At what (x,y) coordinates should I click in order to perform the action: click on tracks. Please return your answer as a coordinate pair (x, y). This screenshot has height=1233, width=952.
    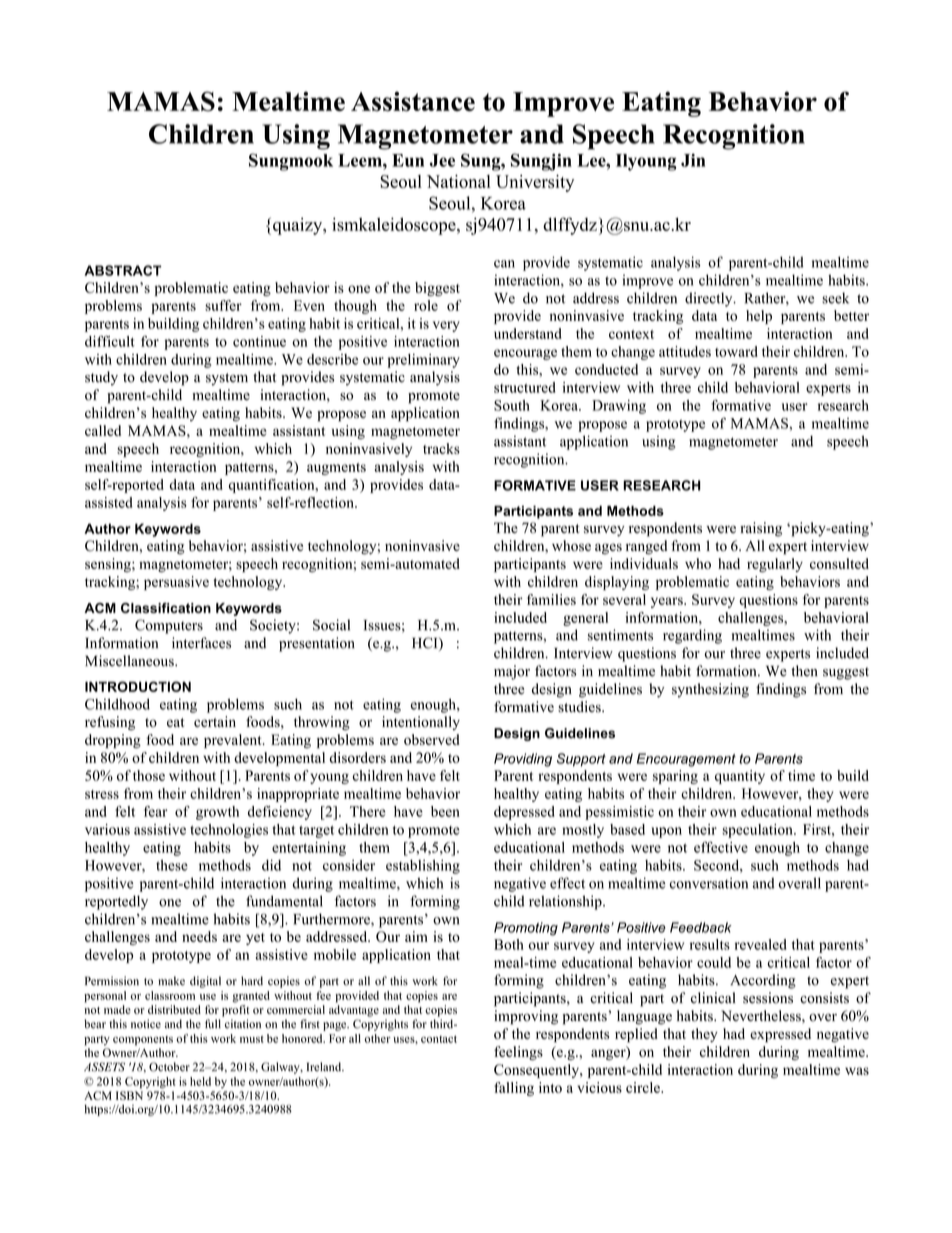
    Looking at the image, I should click on (441, 448).
